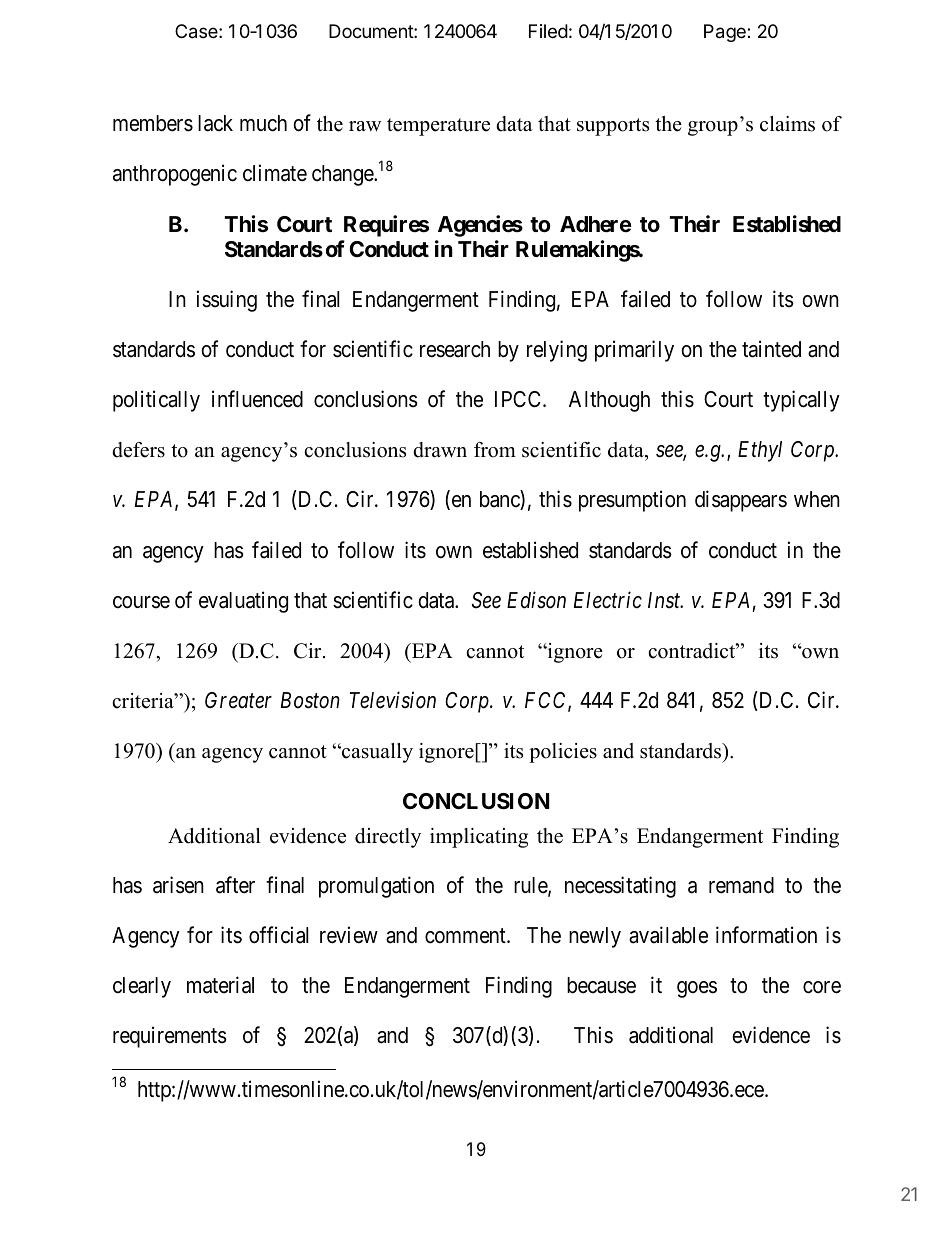 The image size is (952, 1233). I want to click on Filed, so click(548, 31).
